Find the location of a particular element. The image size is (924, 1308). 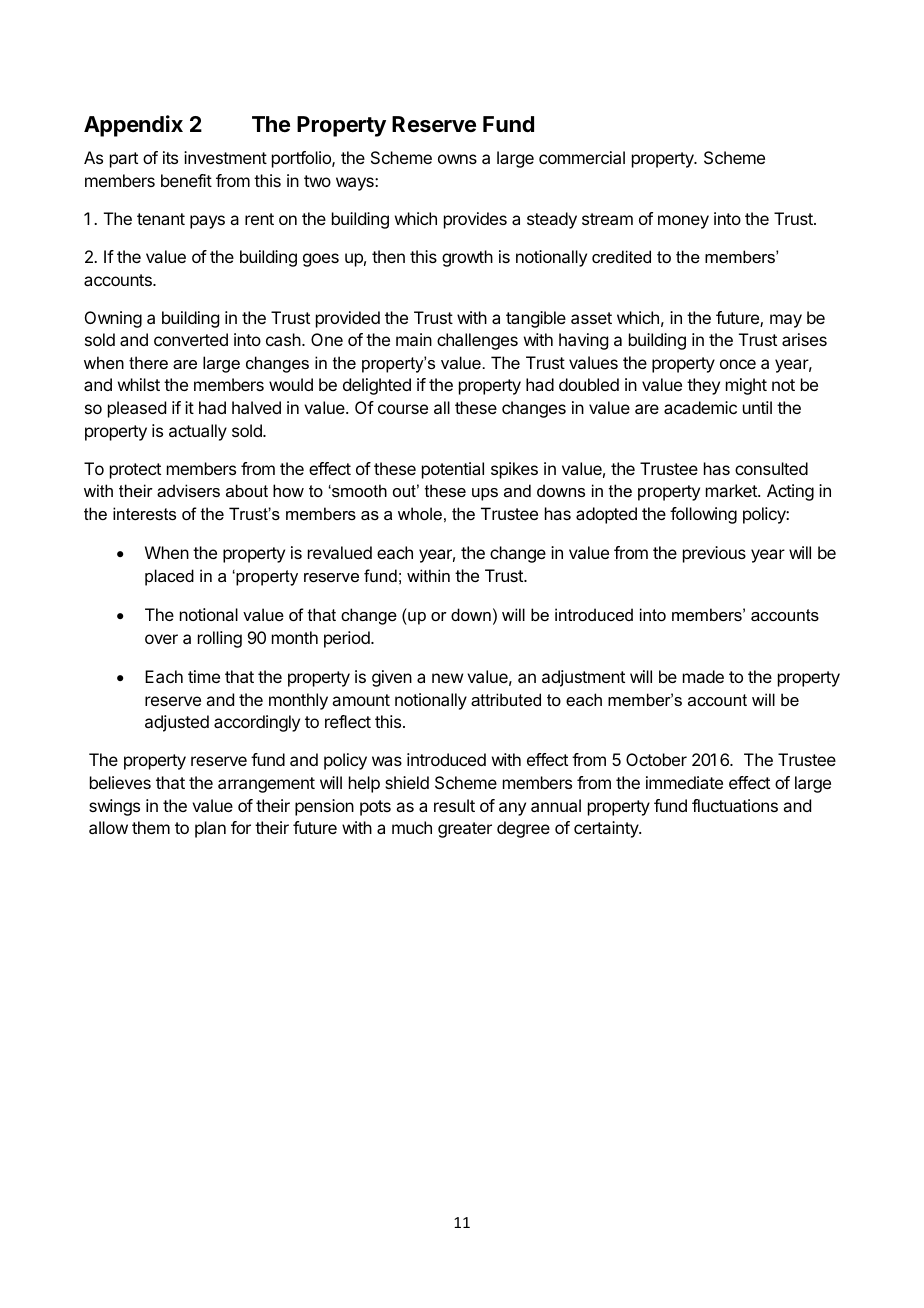

advisers is located at coordinates (188, 490).
